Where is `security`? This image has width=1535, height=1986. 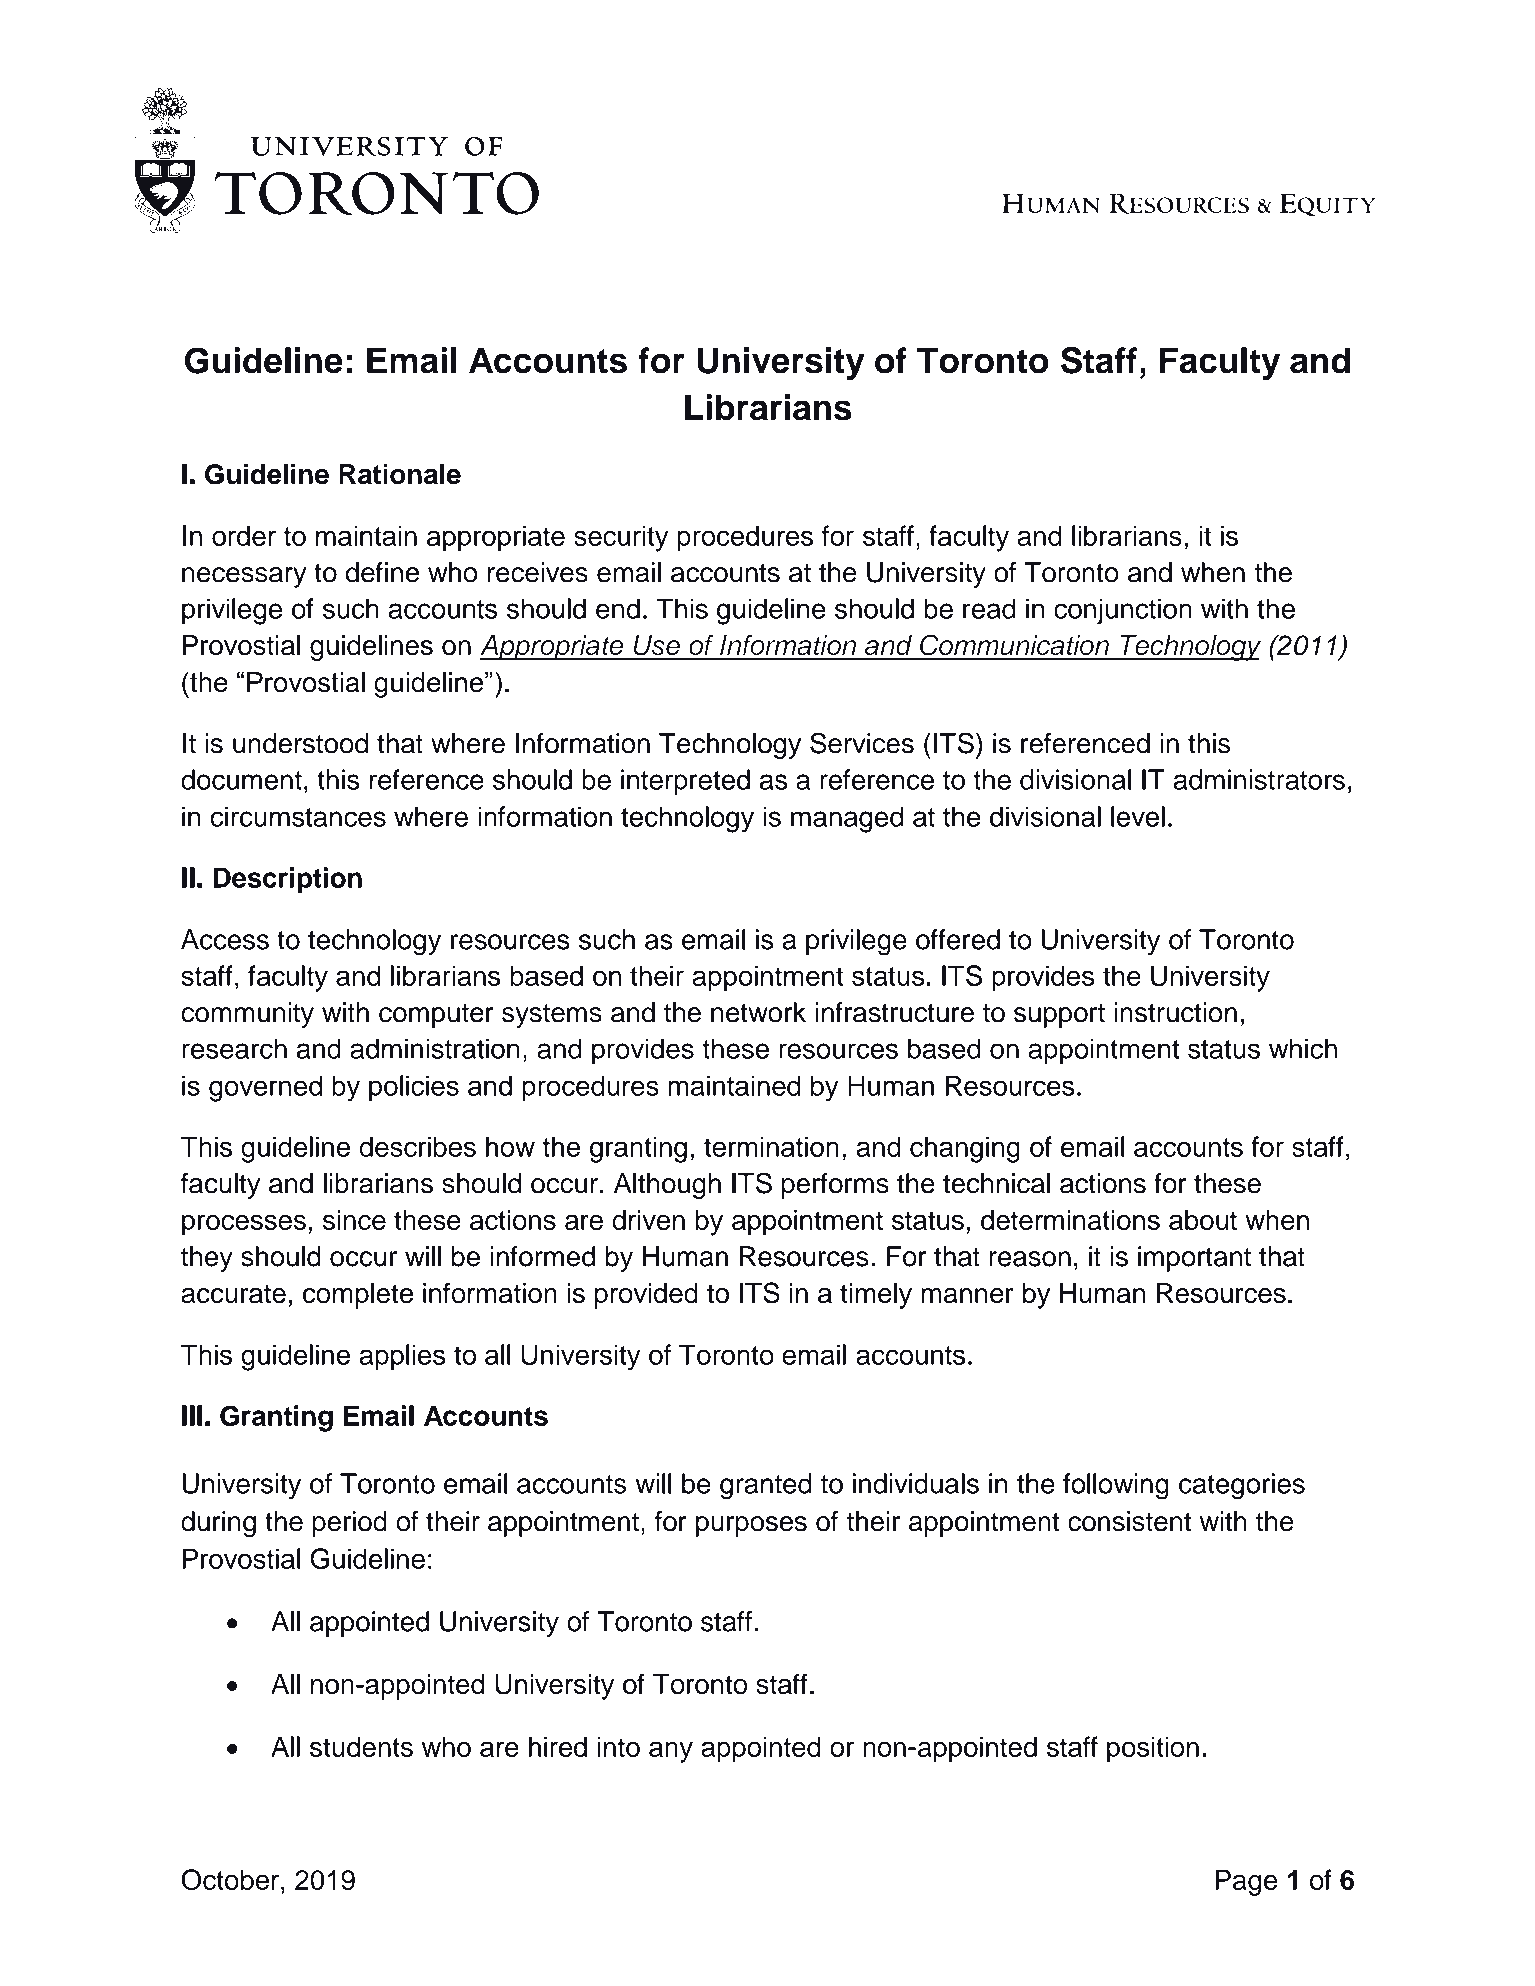
security is located at coordinates (621, 538).
